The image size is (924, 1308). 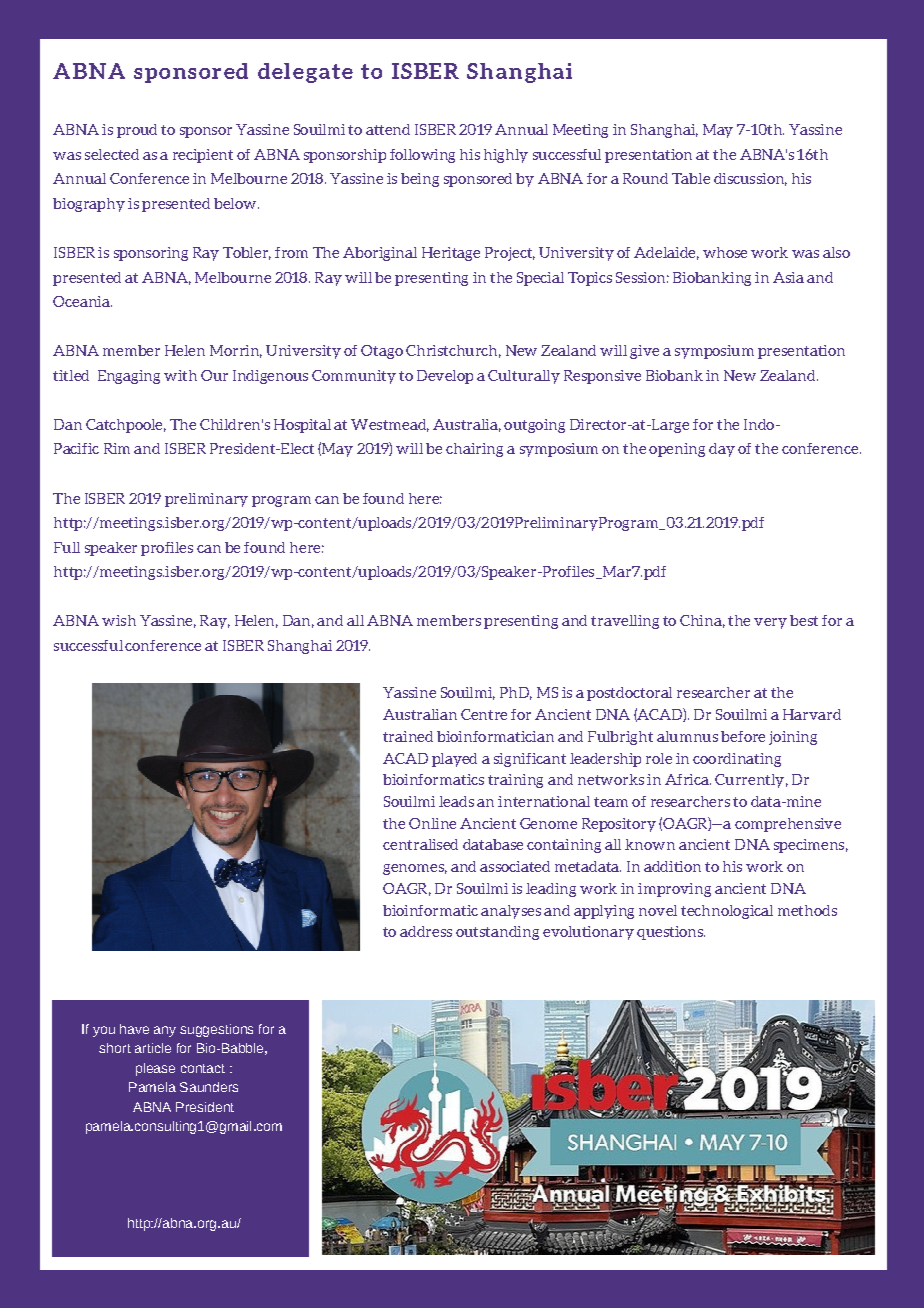 What do you see at coordinates (770, 623) in the screenshot?
I see `very` at bounding box center [770, 623].
